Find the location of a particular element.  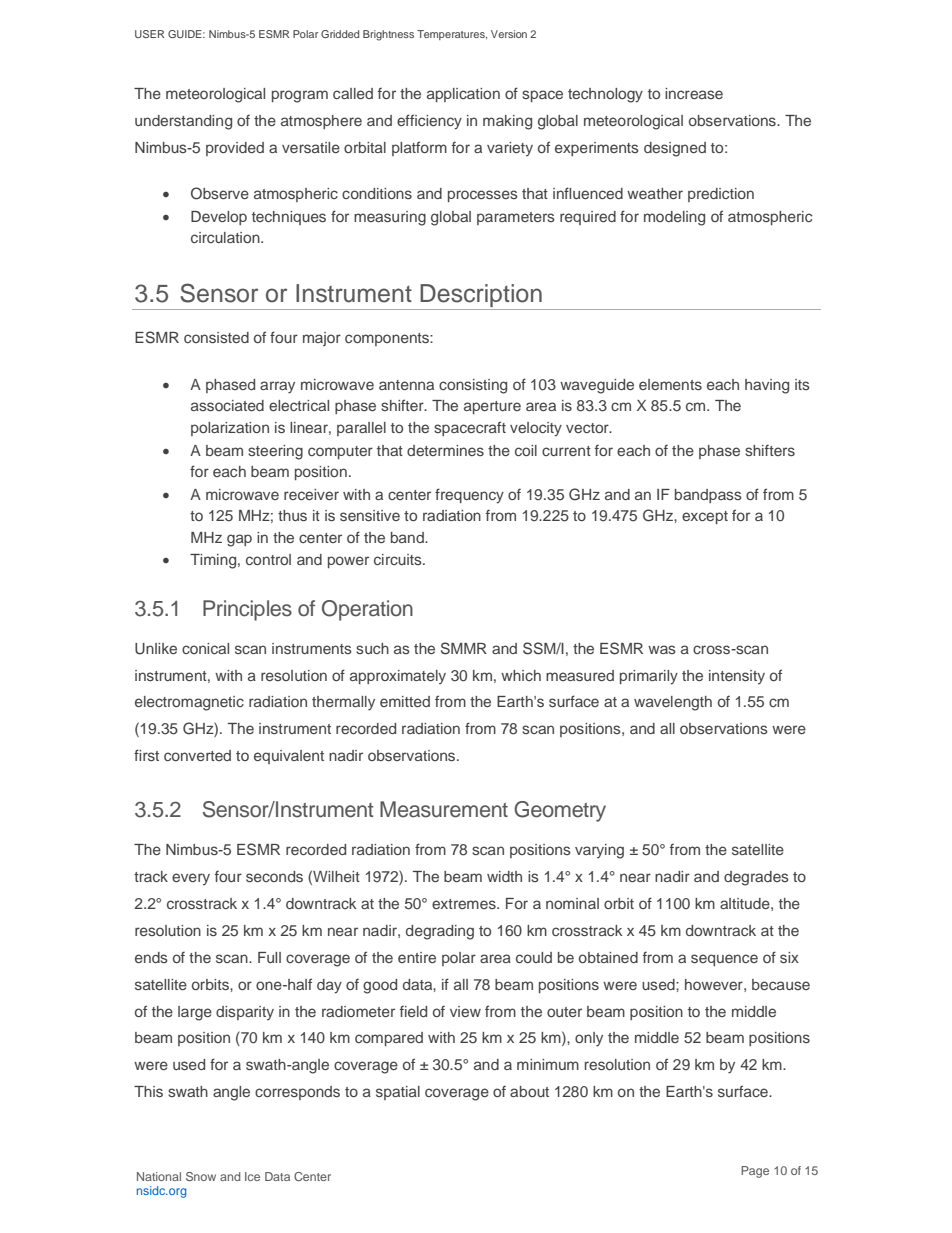

circuits is located at coordinates (399, 559).
